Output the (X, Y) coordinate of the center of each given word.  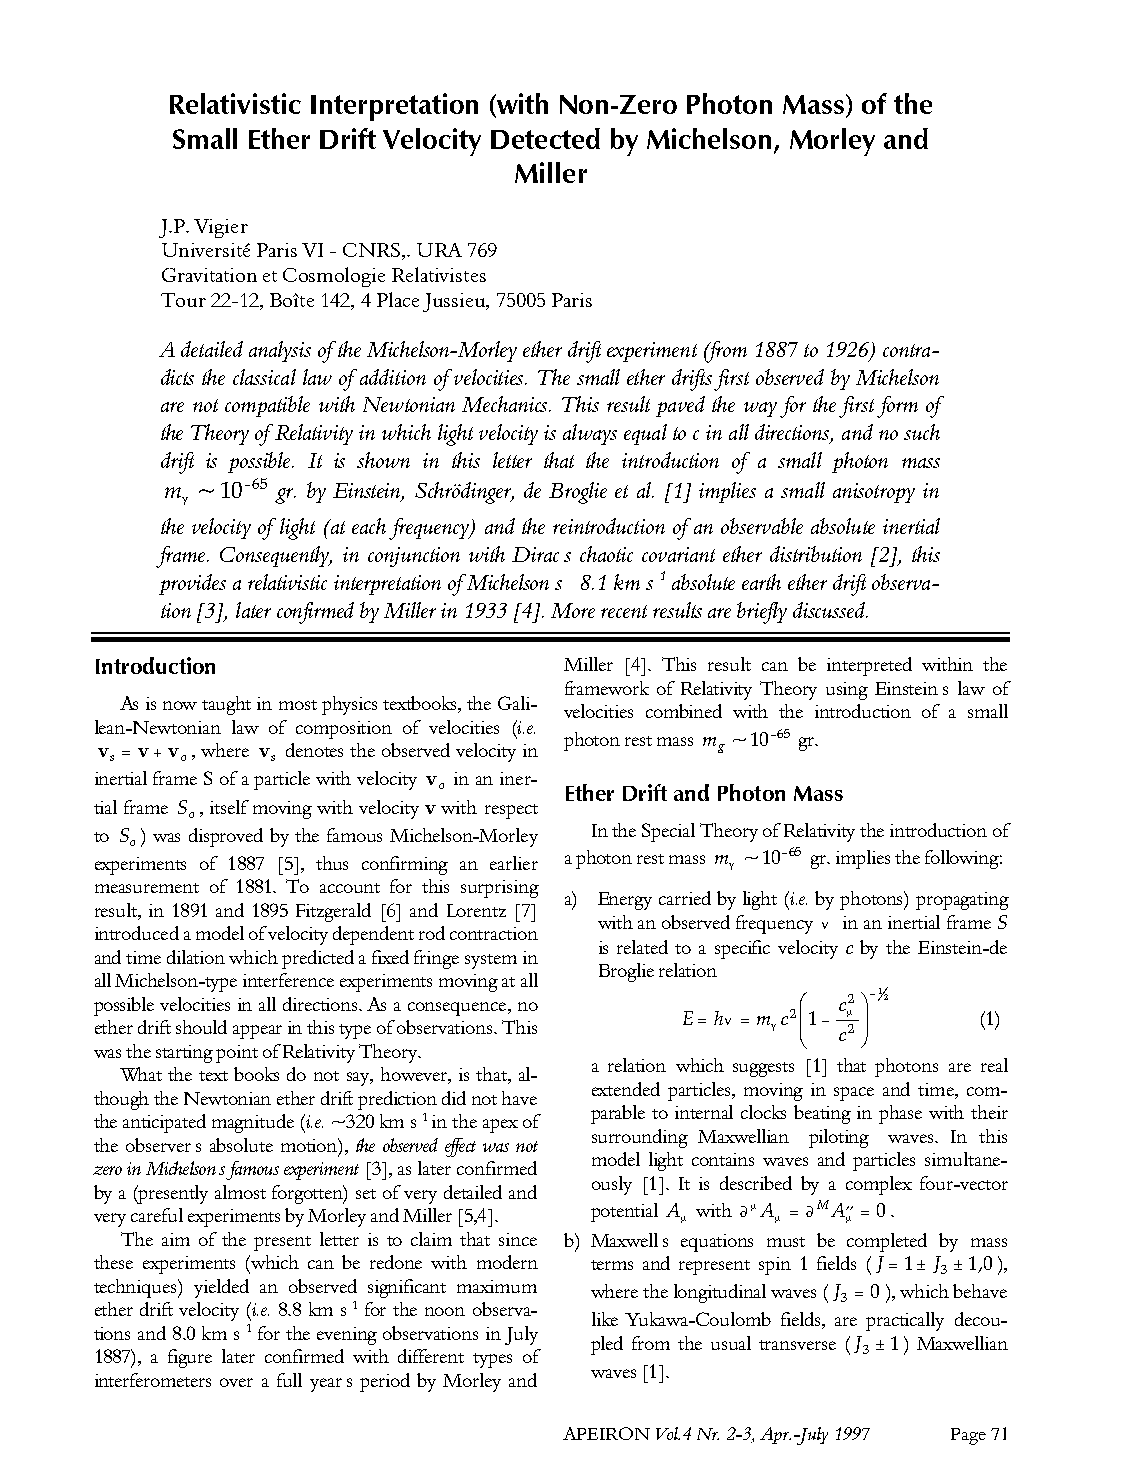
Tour (183, 300)
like (605, 1319)
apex (500, 1126)
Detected (545, 138)
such (922, 432)
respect (511, 811)
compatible (267, 406)
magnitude (253, 1123)
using (847, 691)
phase (900, 1114)
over (236, 1382)
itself (229, 807)
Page (968, 1436)
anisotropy (874, 493)
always (590, 434)
